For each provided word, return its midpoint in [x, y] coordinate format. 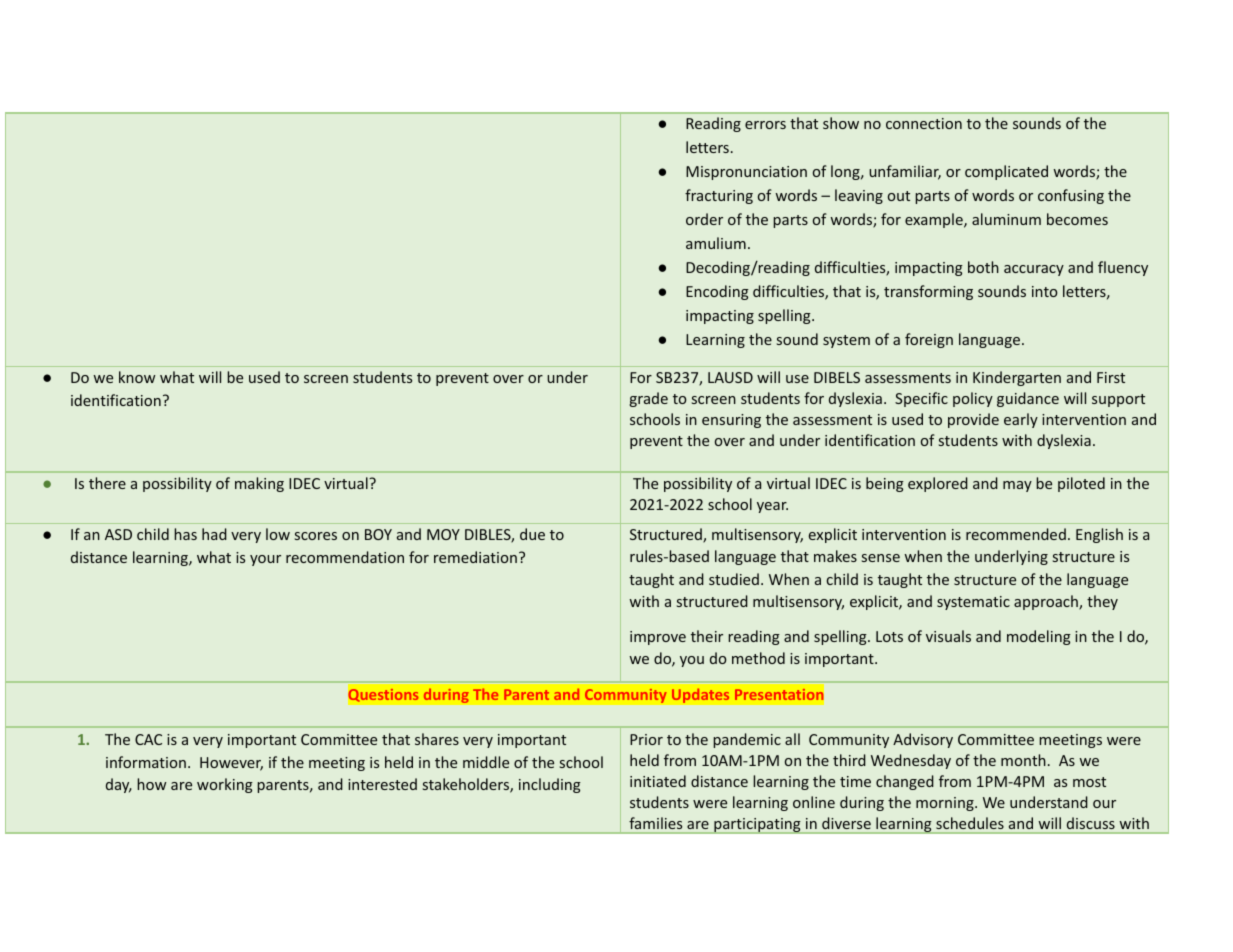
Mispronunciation [746, 173]
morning [946, 804]
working [225, 785]
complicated [1006, 172]
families [655, 823]
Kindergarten [1017, 378]
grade [648, 399]
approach [1047, 602]
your [265, 560]
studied [734, 579]
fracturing [719, 196]
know [137, 377]
